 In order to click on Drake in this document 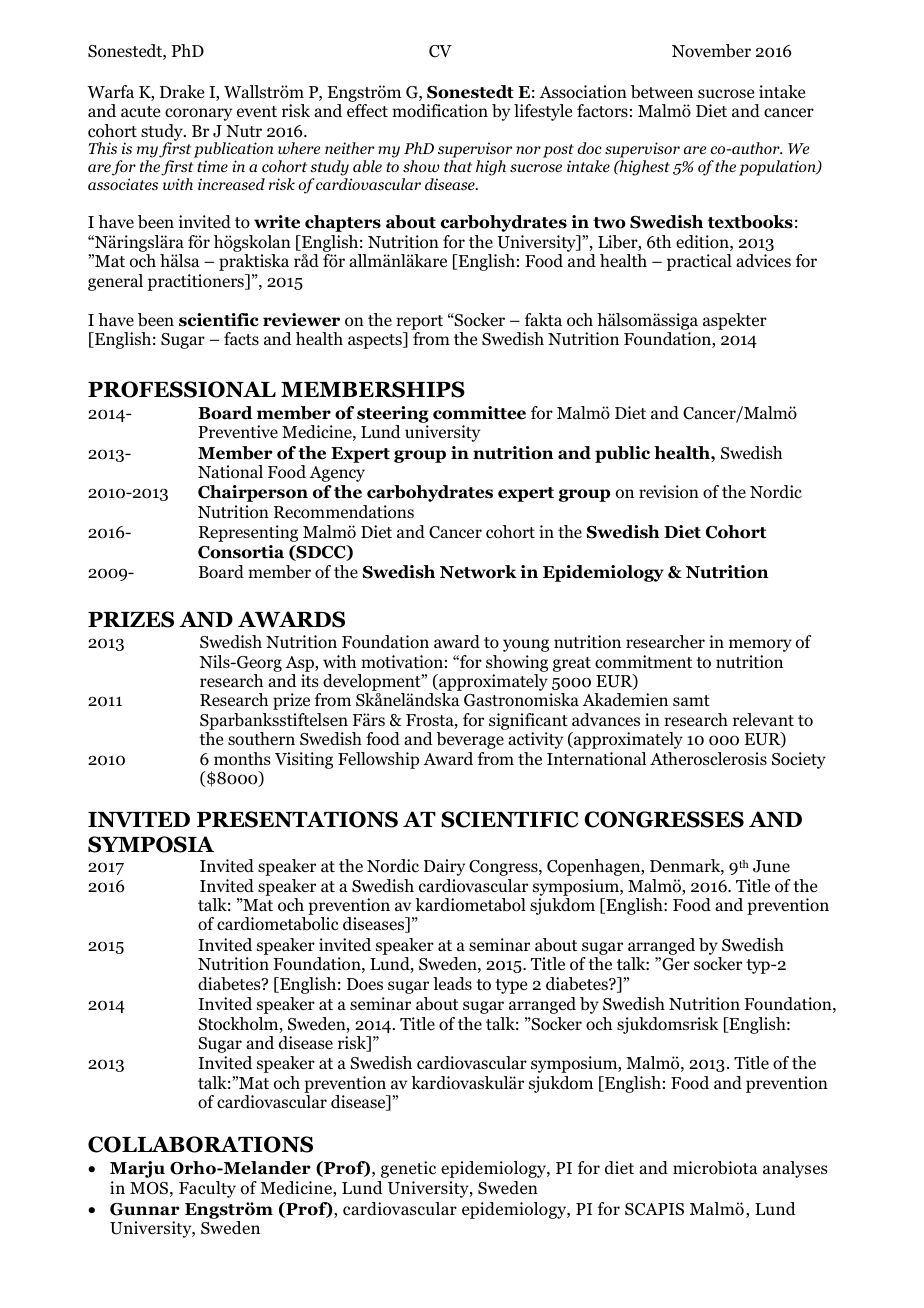, I will do `click(182, 91)`.
